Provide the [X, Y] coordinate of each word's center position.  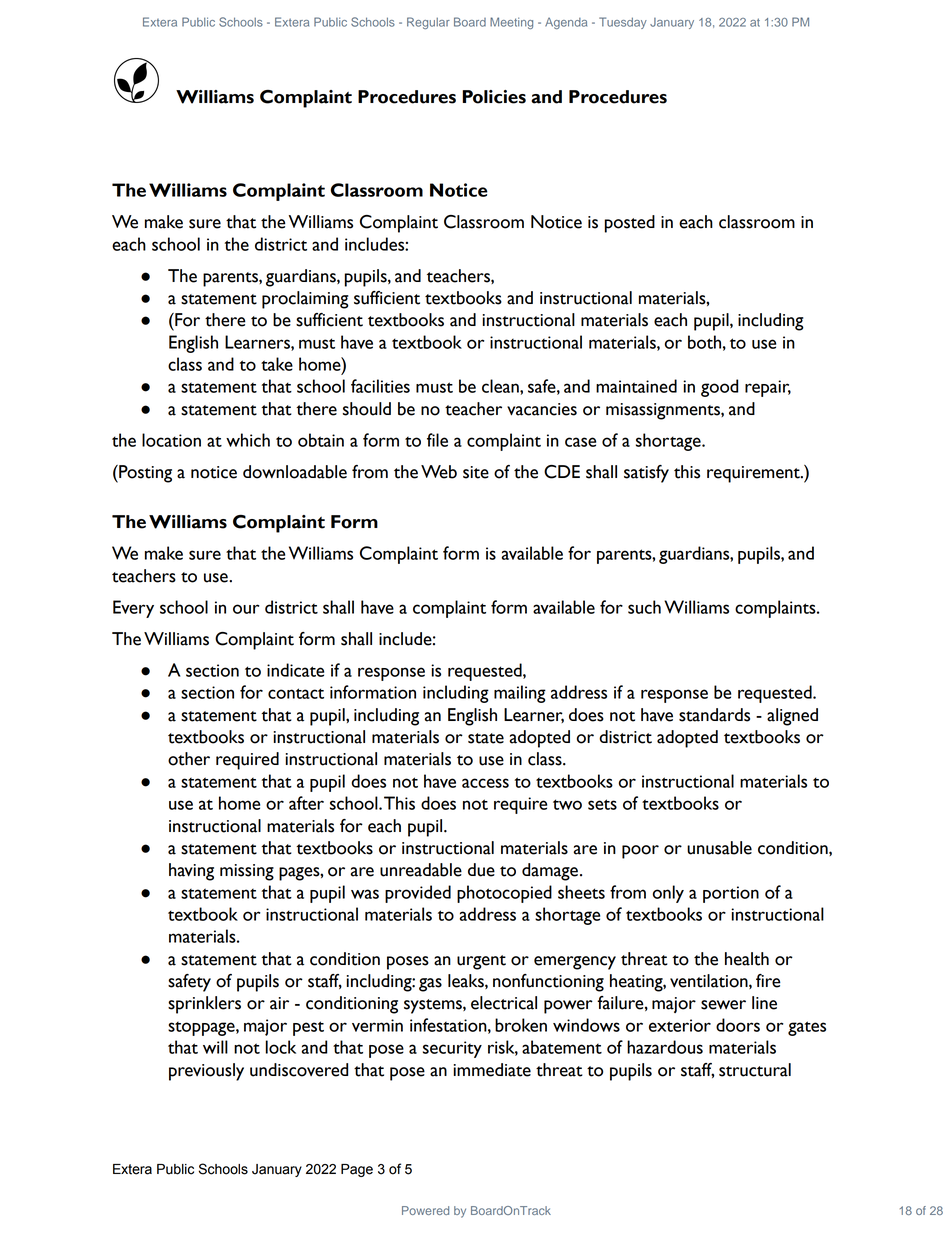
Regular [428, 23]
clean [501, 386]
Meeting [511, 23]
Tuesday [623, 23]
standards [714, 715]
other [189, 759]
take [277, 364]
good [719, 388]
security [452, 1049]
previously [206, 1072]
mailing [520, 694]
